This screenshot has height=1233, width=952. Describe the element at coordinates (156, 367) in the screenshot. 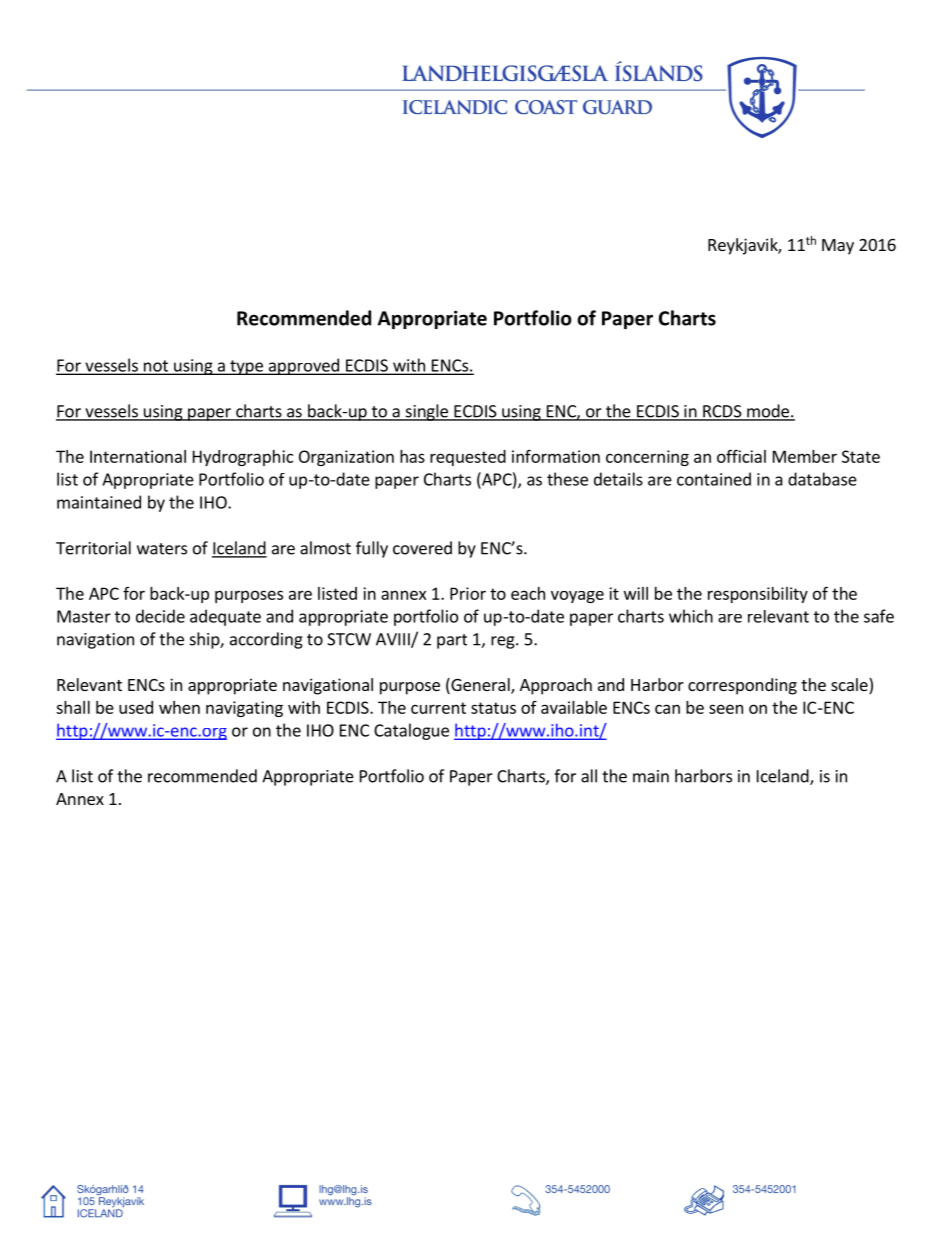

I see `not` at that location.
